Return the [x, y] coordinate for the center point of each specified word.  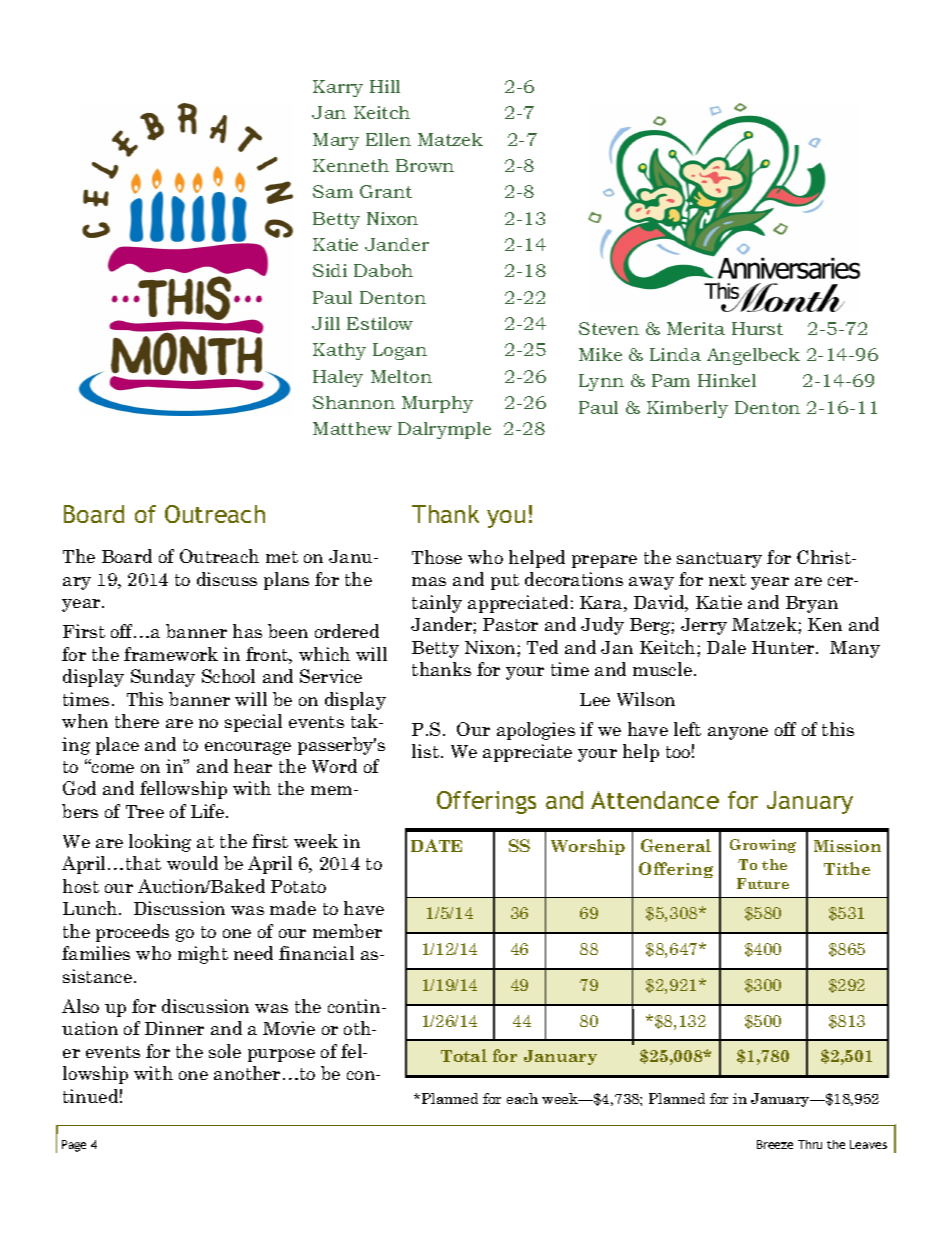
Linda [675, 354]
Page [74, 1146]
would [192, 863]
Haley [338, 378]
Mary [336, 141]
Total [464, 1055]
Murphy [437, 404]
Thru [810, 1144]
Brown [425, 165]
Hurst [757, 328]
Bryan [812, 604]
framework [171, 654]
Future [763, 883]
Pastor [510, 624]
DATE [436, 845]
